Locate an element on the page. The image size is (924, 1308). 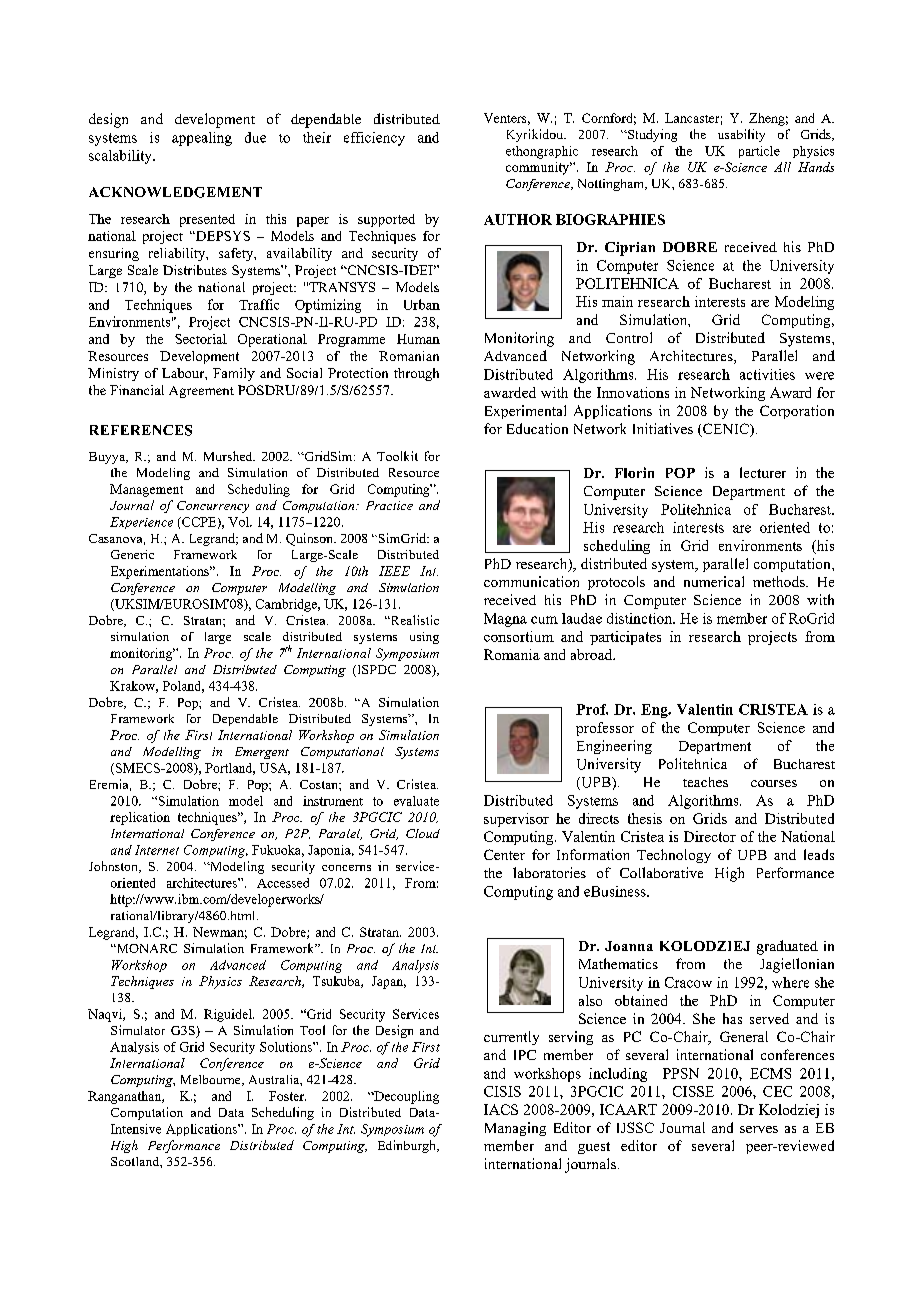
teaches is located at coordinates (705, 782).
